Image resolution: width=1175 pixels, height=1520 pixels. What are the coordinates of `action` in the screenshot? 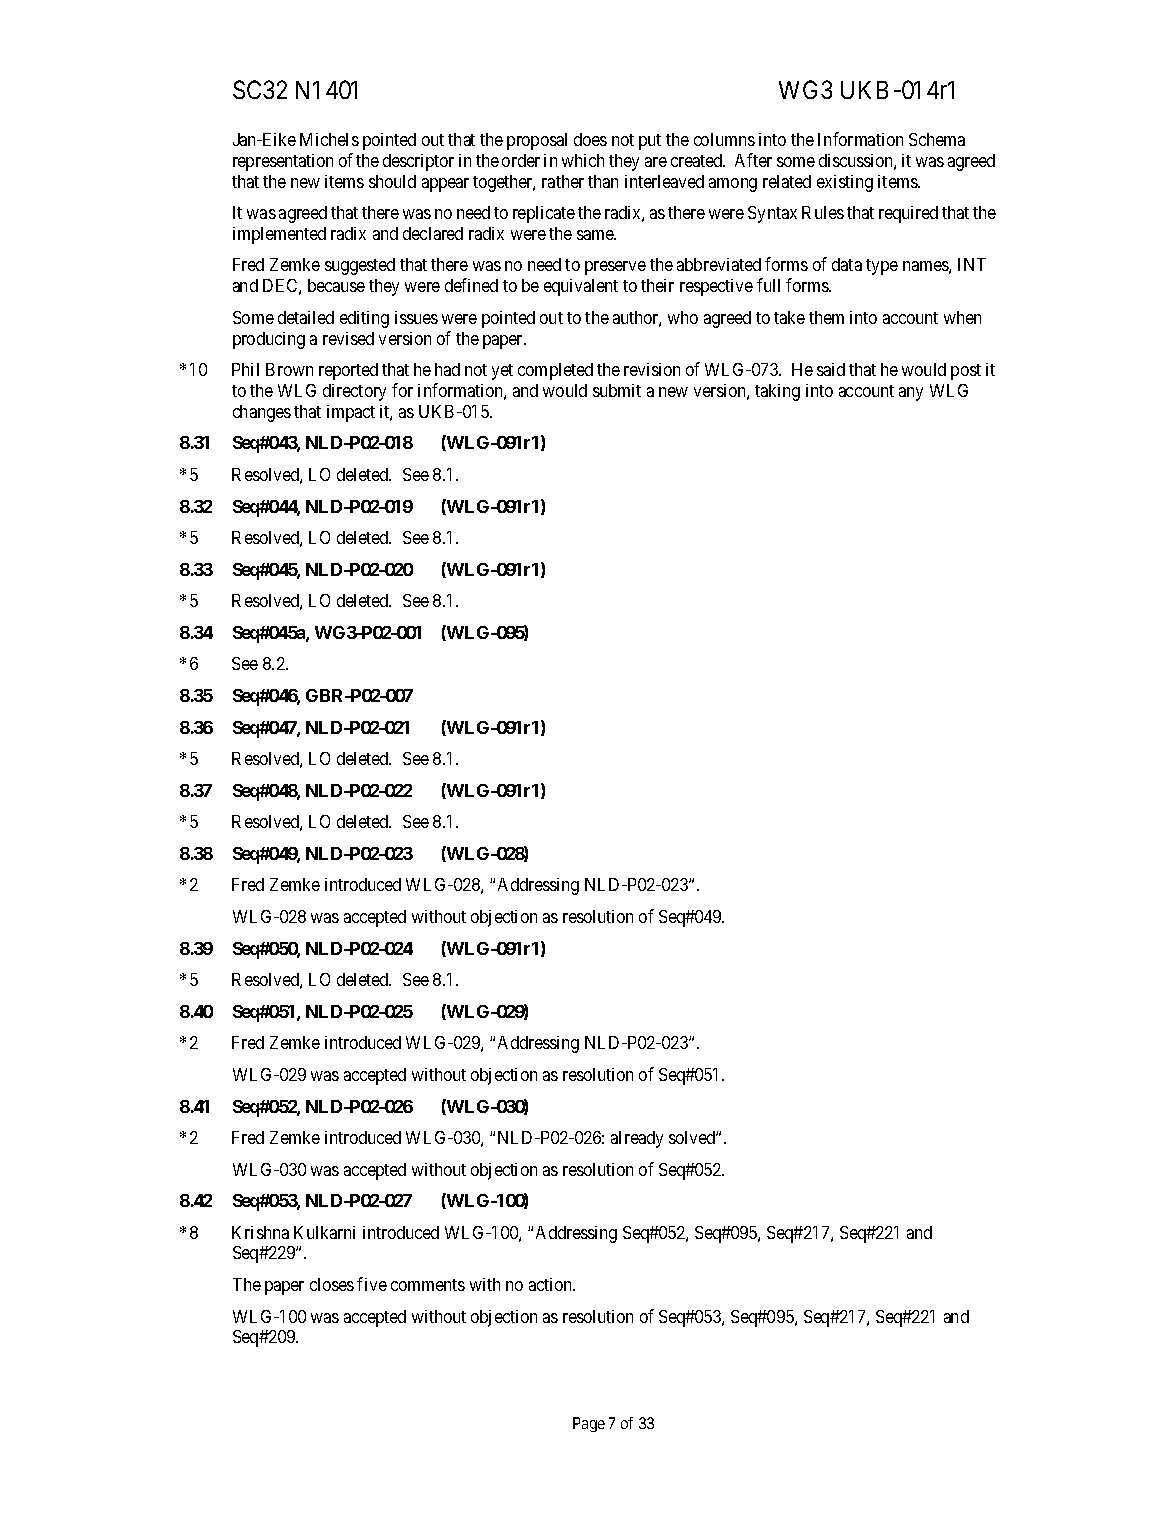 It's located at (552, 1284).
